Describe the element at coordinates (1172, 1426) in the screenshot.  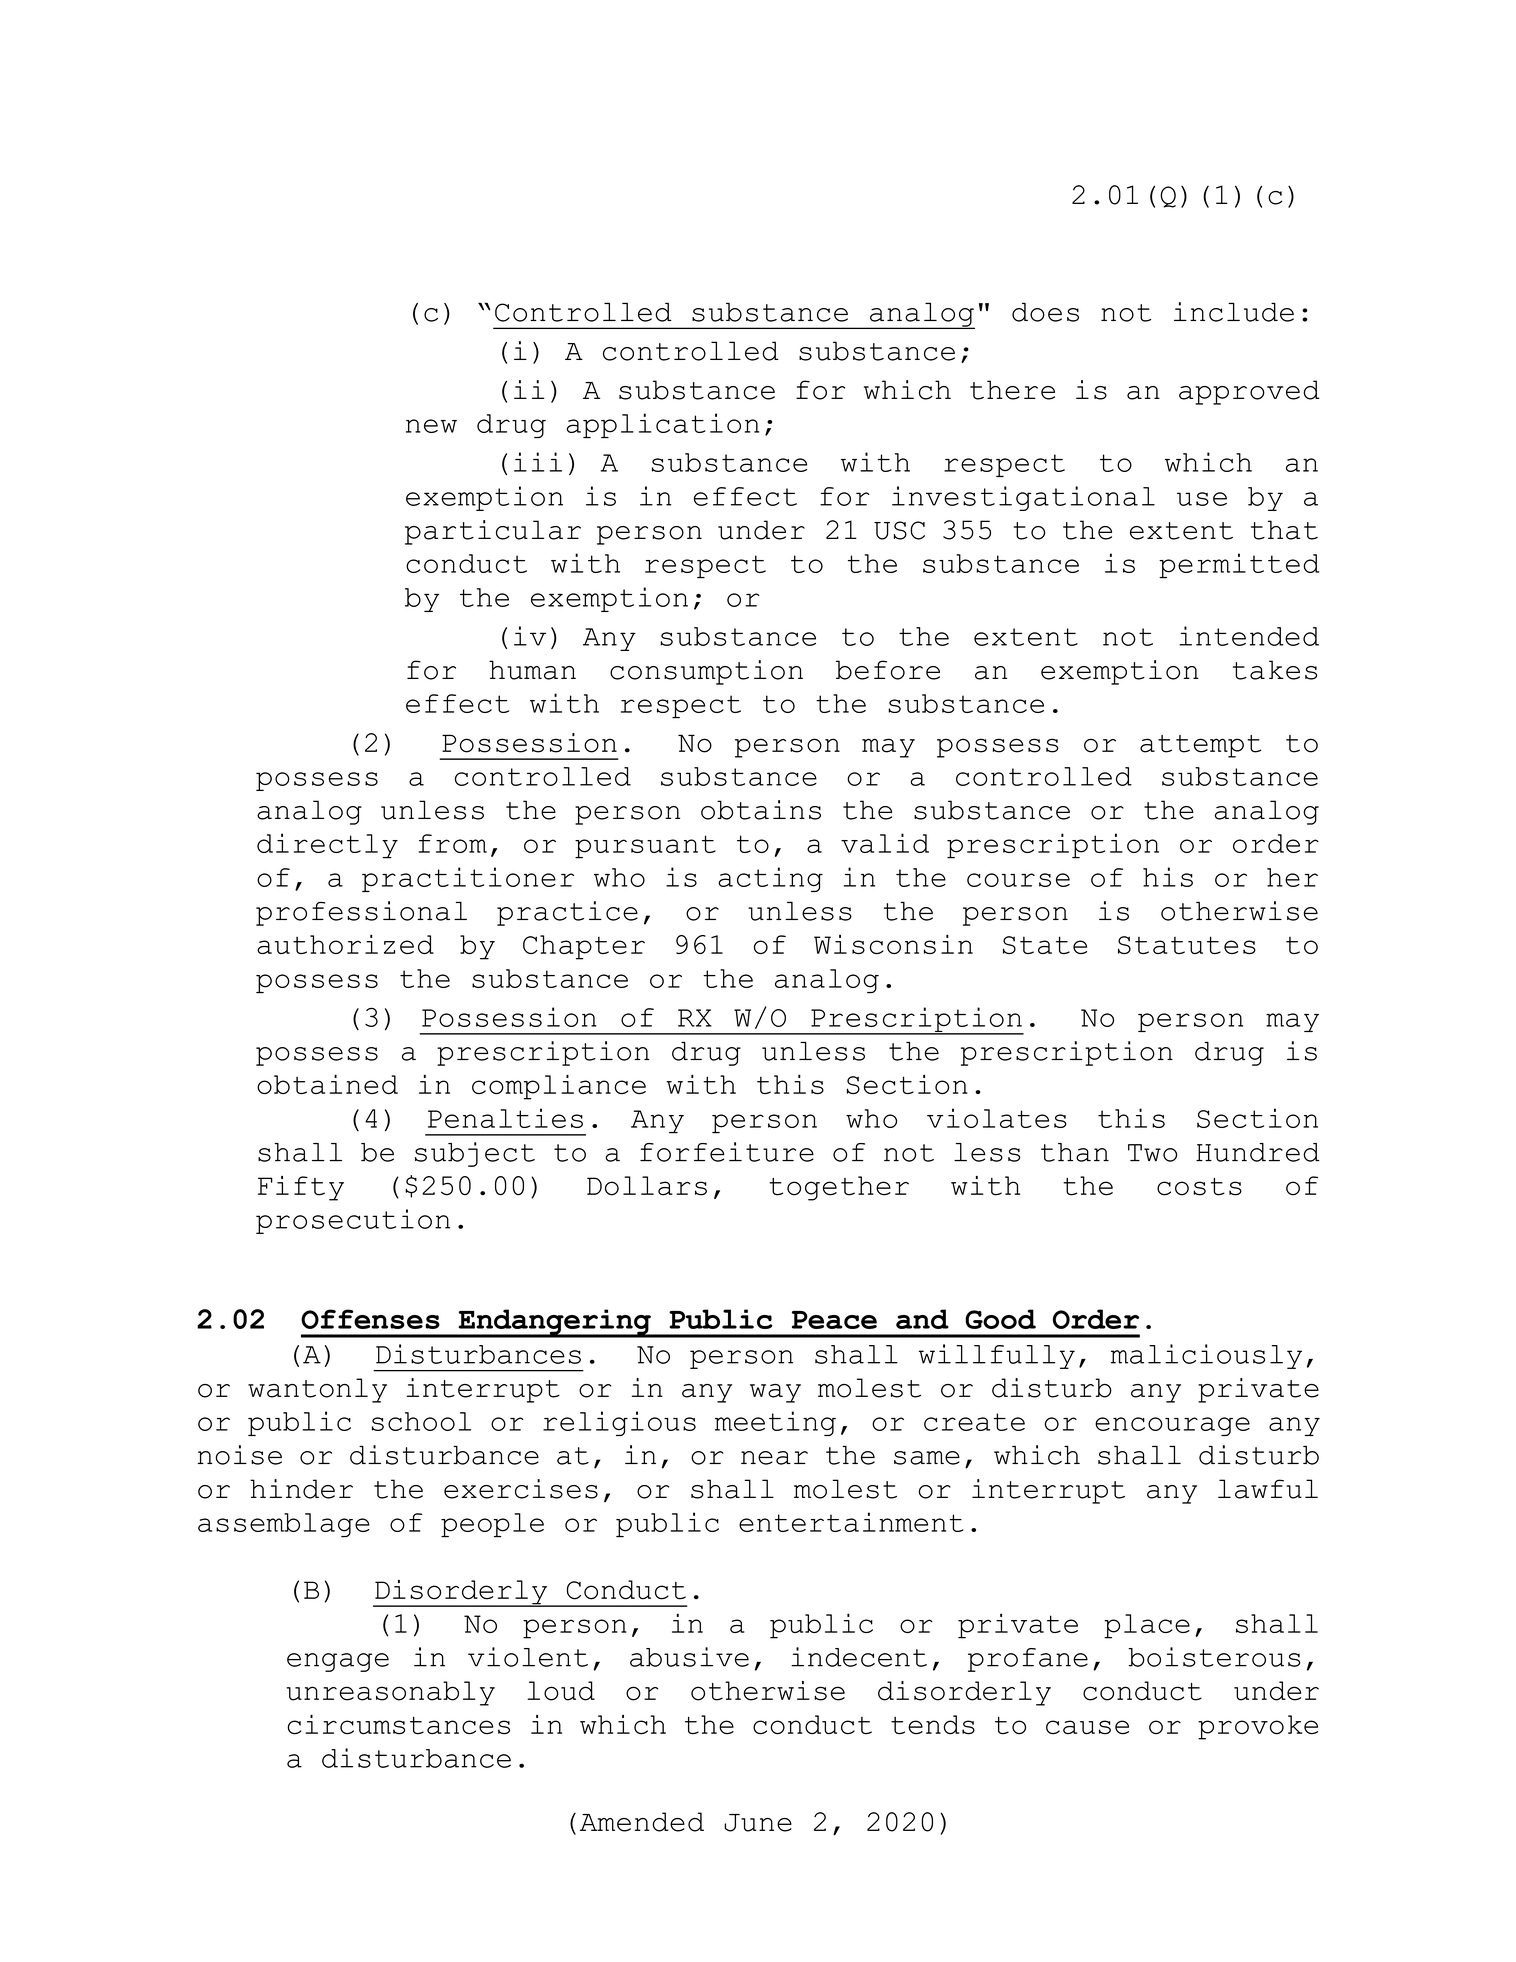
I see `encourage` at that location.
